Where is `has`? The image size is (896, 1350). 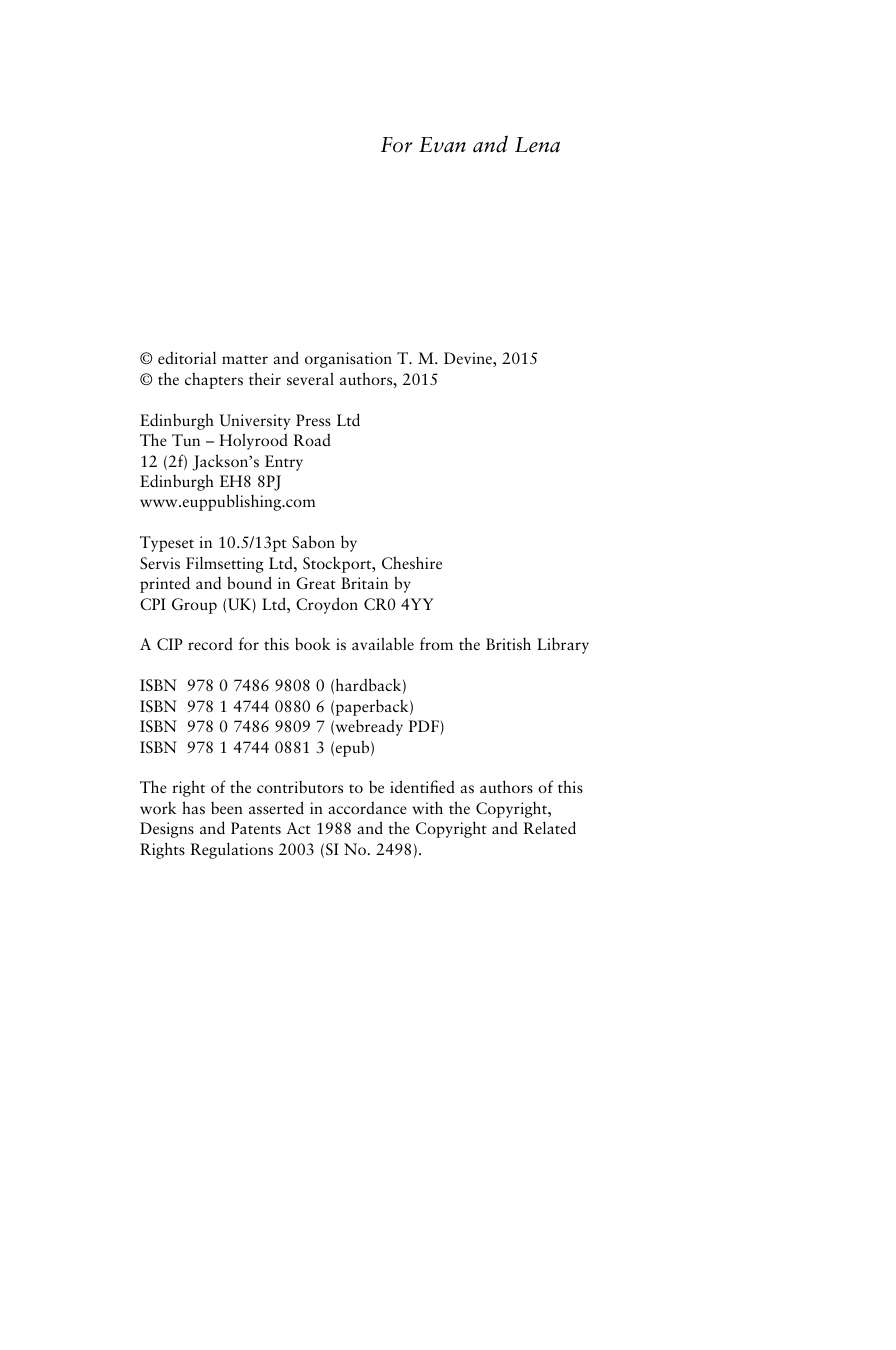
has is located at coordinates (193, 807).
